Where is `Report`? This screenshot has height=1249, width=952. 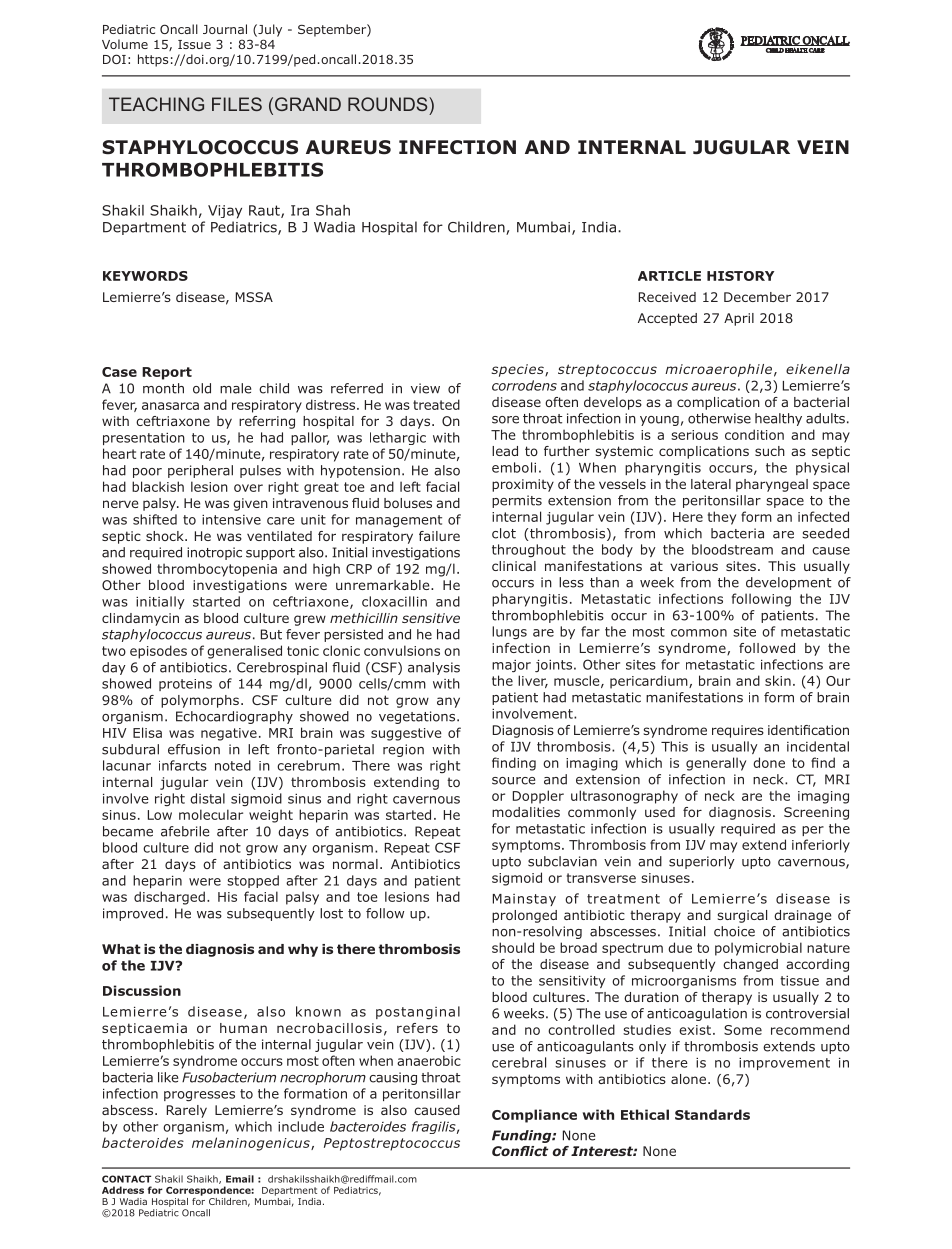
Report is located at coordinates (167, 373).
